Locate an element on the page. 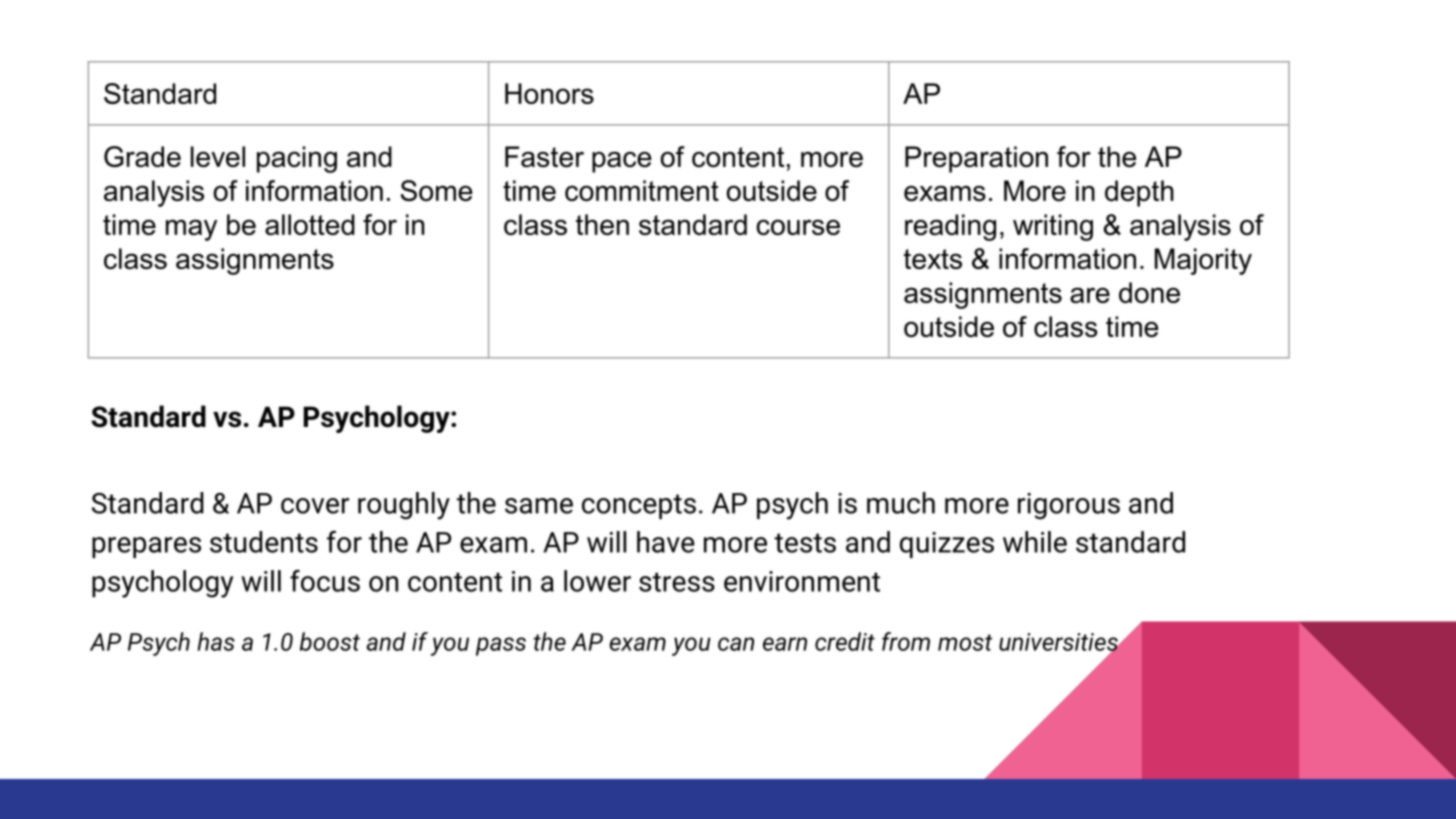 Image resolution: width=1456 pixels, height=819 pixels. level is located at coordinates (218, 156).
